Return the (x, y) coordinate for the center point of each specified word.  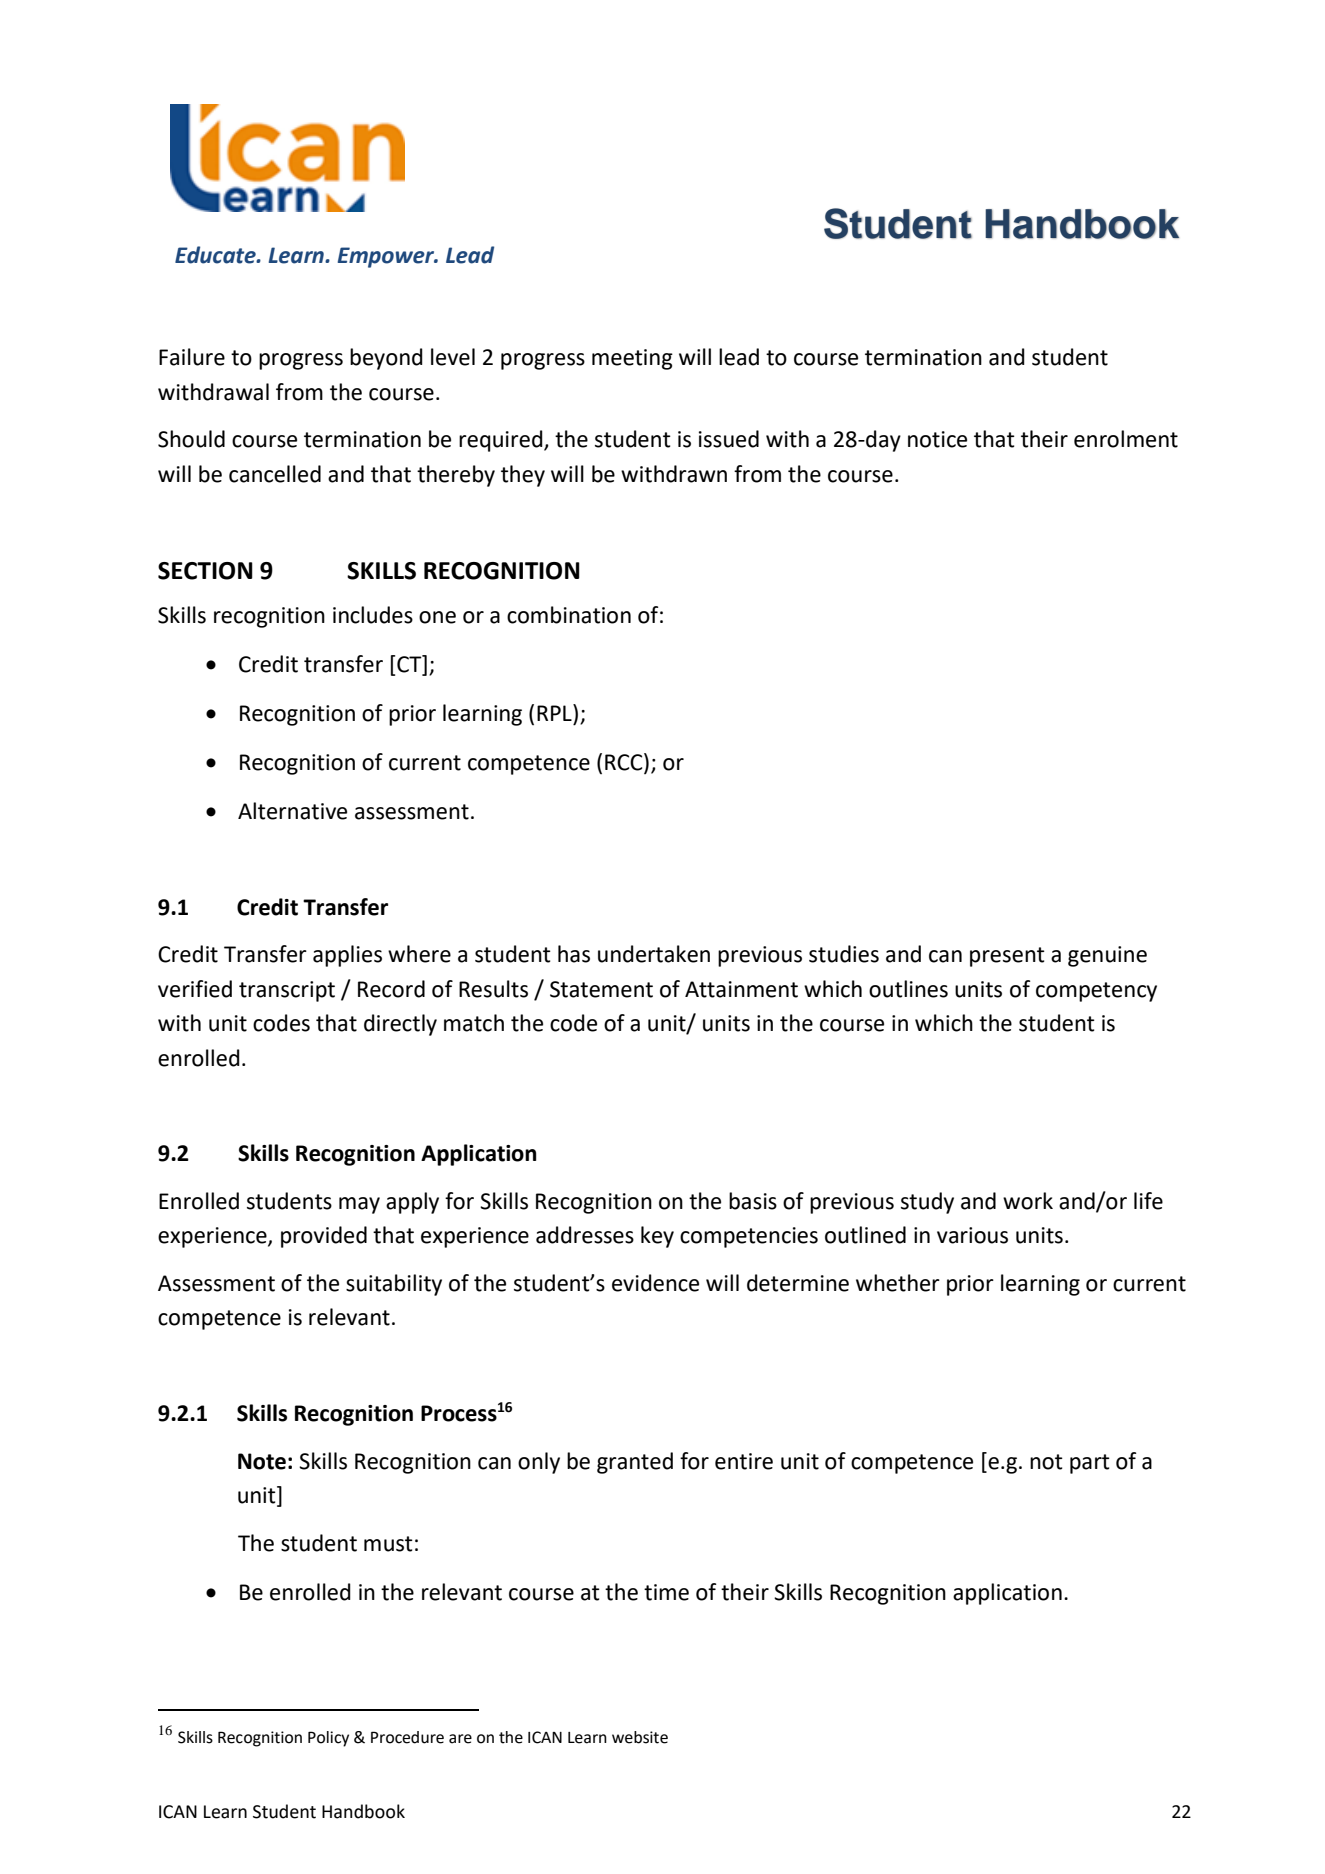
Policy (328, 1739)
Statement (601, 989)
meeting (632, 359)
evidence (655, 1283)
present (1007, 957)
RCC (625, 763)
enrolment (1126, 439)
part (1090, 1464)
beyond (386, 359)
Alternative (292, 811)
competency (1096, 992)
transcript (287, 991)
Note (262, 1461)
